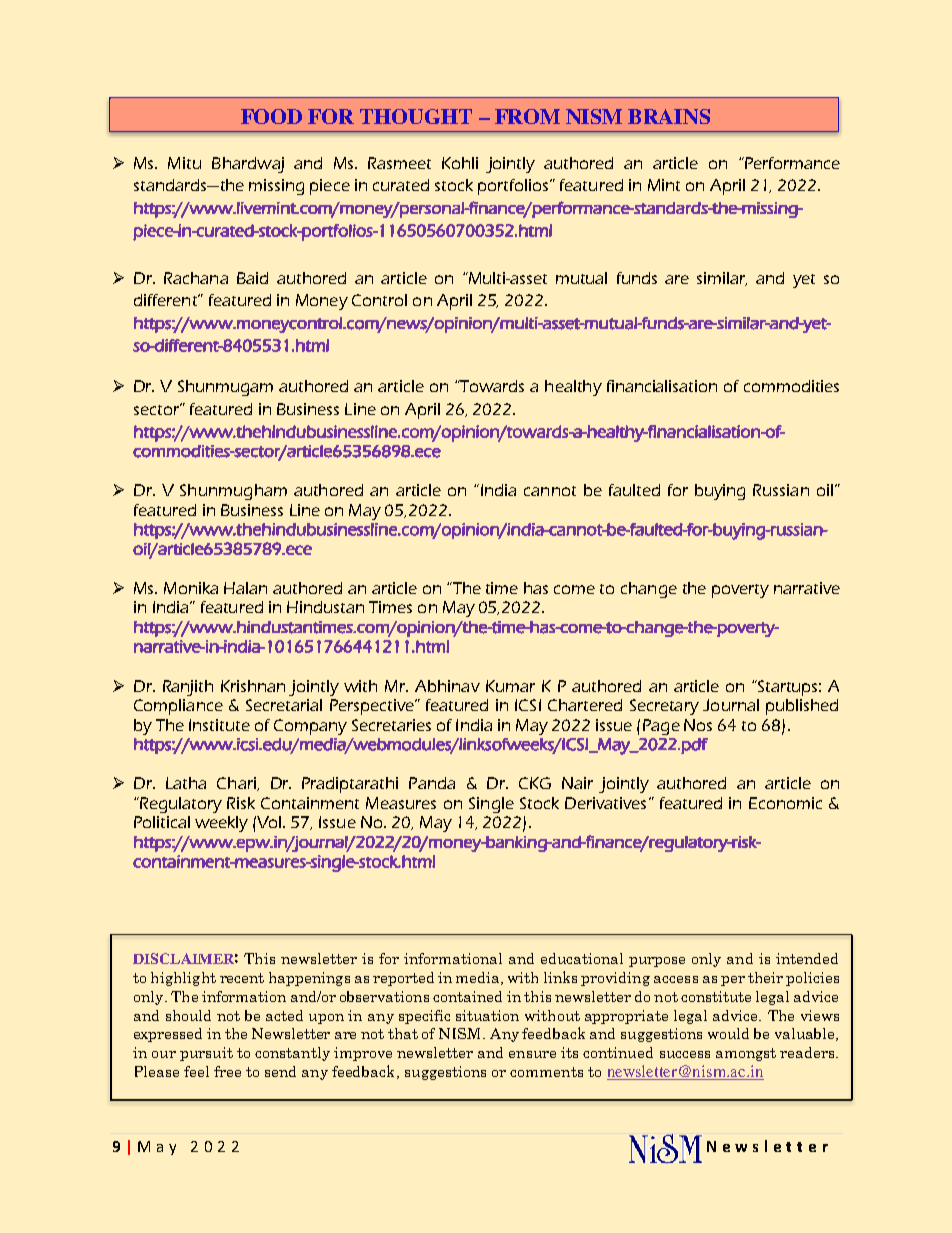 This screenshot has height=1233, width=952. I want to click on Economic, so click(785, 803).
